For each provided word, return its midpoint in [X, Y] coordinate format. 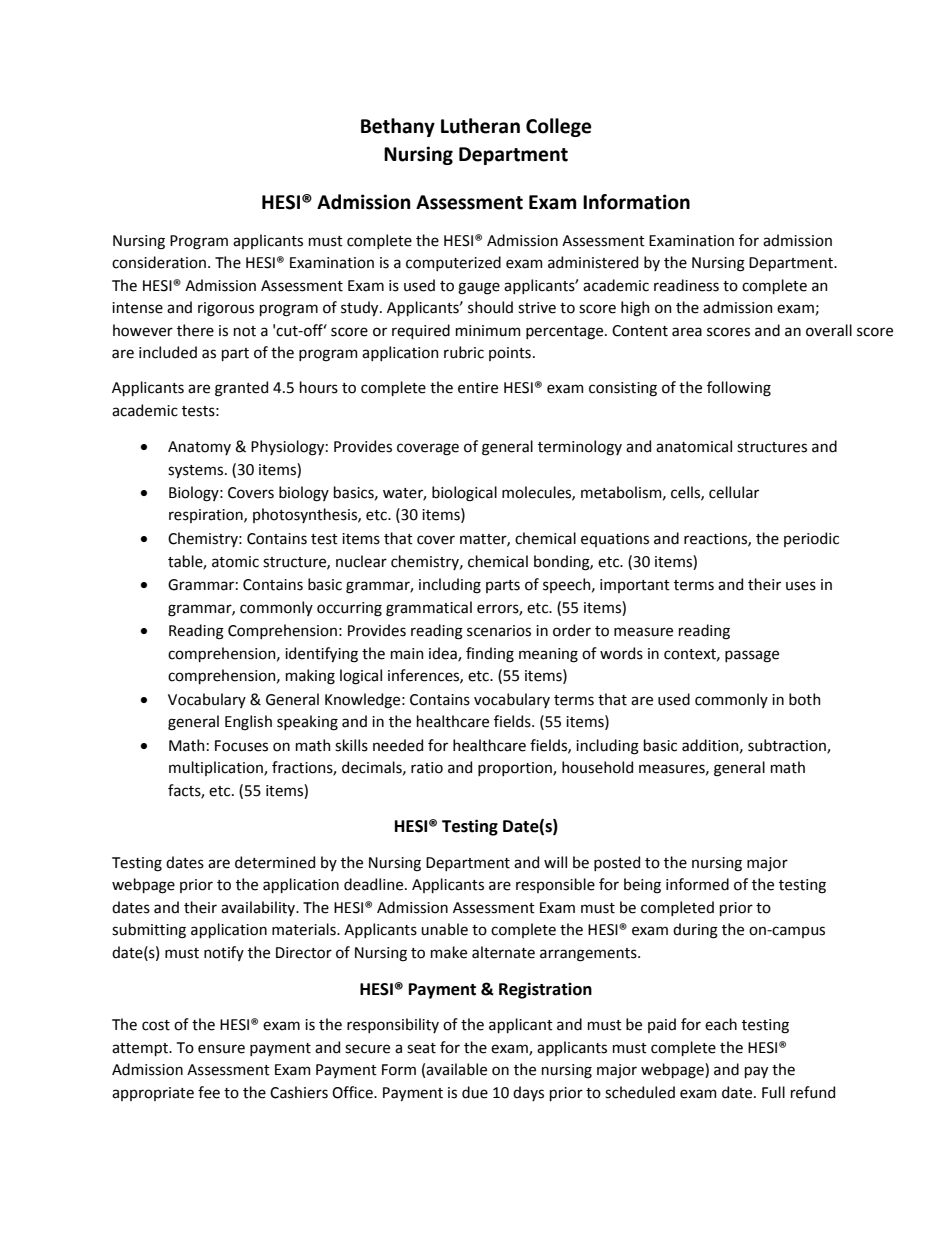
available [456, 1069]
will [555, 862]
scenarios [499, 631]
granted [241, 389]
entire [478, 388]
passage [752, 656]
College [559, 127]
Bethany [398, 127]
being [642, 886]
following [739, 389]
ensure [221, 1049]
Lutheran [480, 126]
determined [275, 862]
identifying [321, 655]
